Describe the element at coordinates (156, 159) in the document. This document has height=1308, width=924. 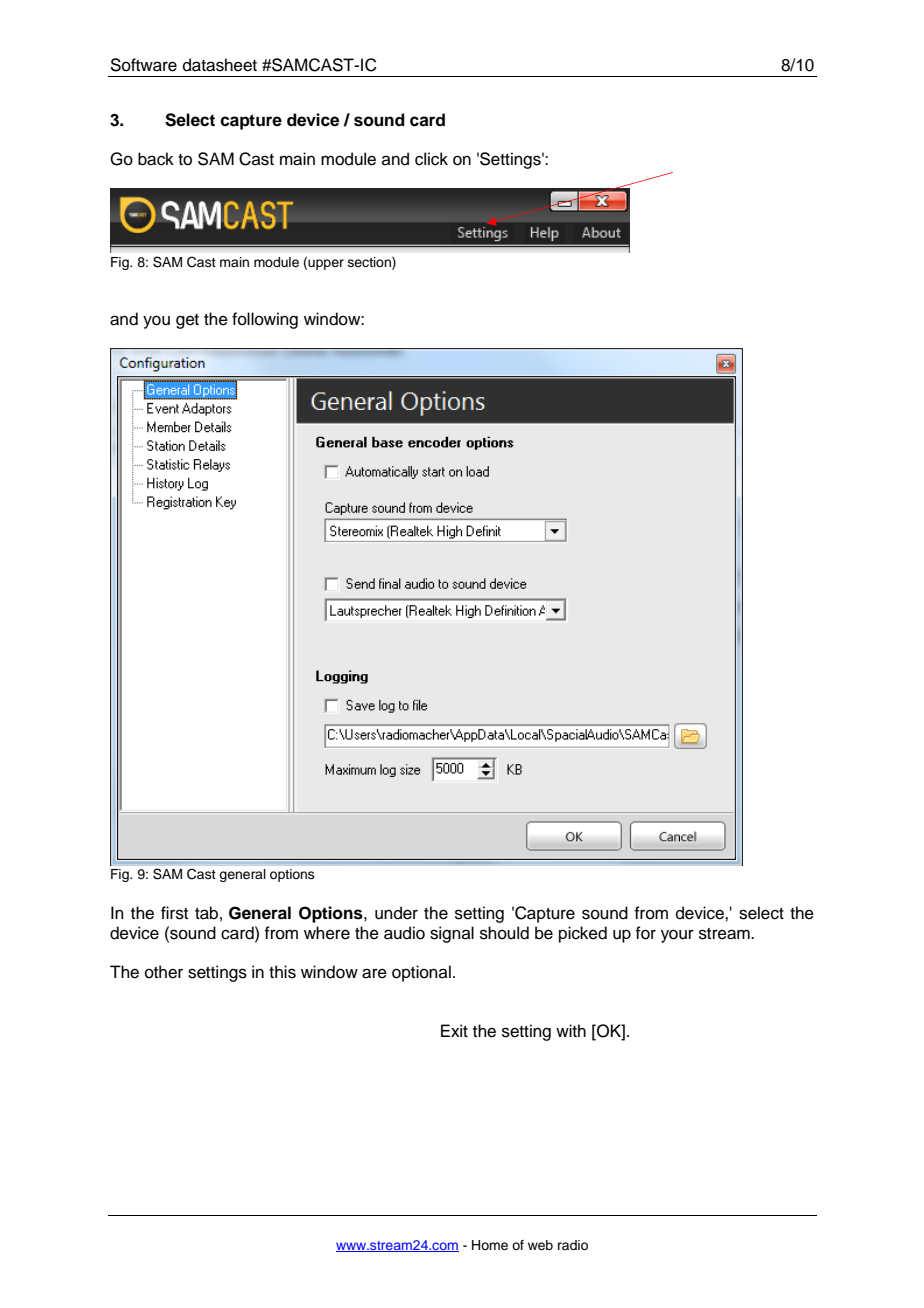
I see `back` at that location.
